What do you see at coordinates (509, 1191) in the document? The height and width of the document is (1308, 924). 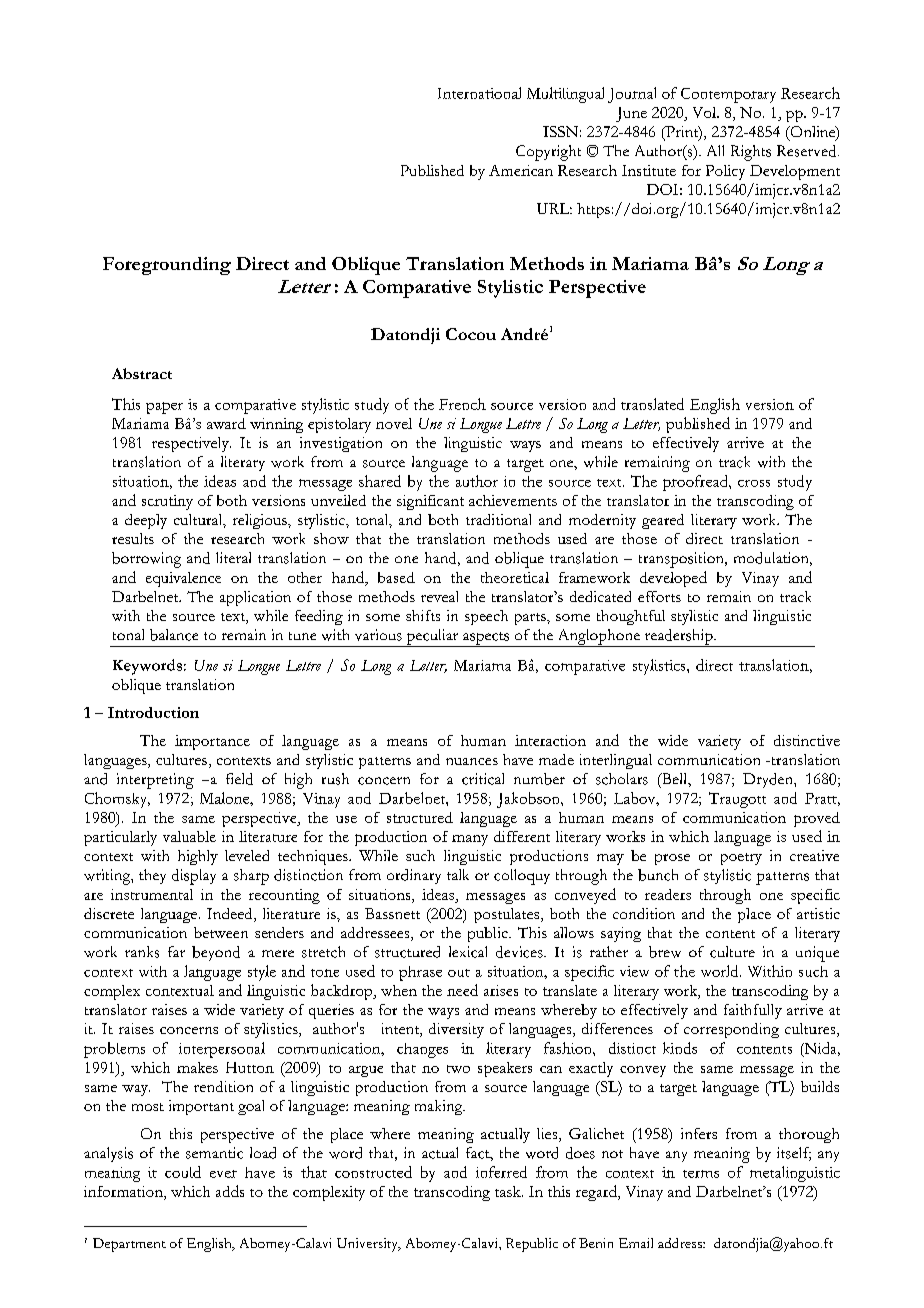 I see `task` at bounding box center [509, 1191].
